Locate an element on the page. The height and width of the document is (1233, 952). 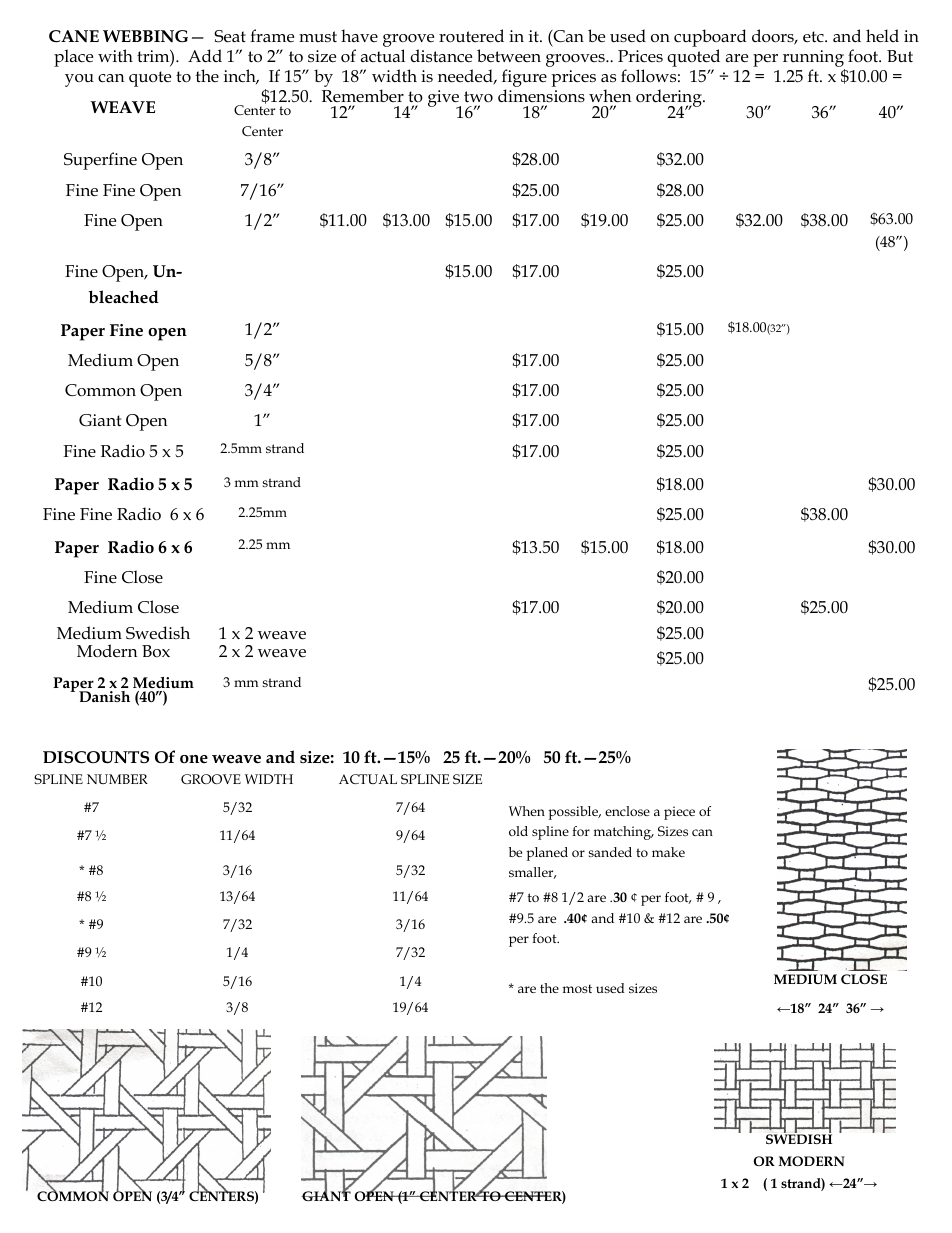
Box is located at coordinates (156, 651).
